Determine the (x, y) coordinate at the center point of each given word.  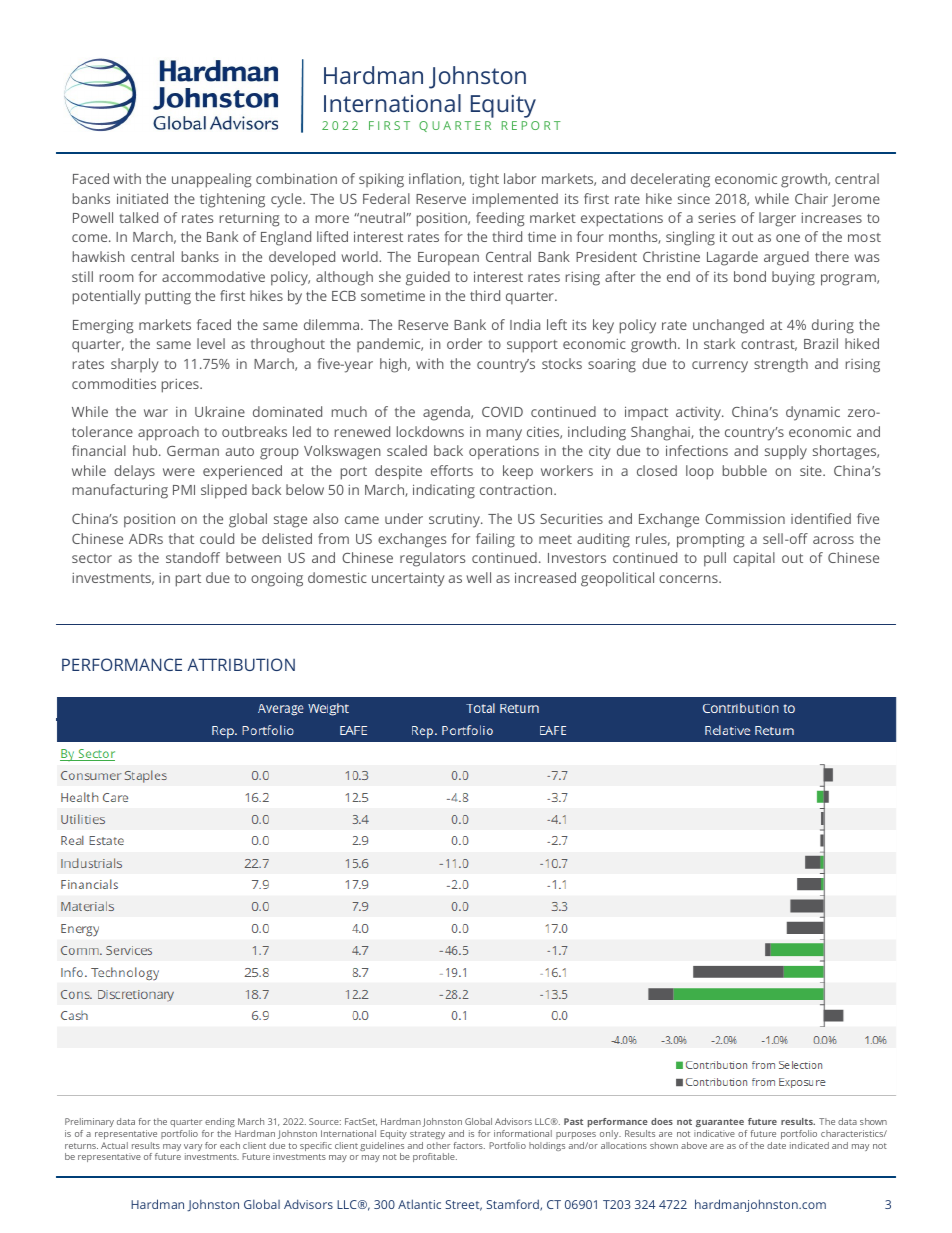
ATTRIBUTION (241, 664)
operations (504, 452)
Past (573, 1121)
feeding (500, 219)
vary (193, 1149)
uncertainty (408, 580)
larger (777, 219)
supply (786, 452)
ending (220, 1122)
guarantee (720, 1123)
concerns (689, 579)
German (193, 451)
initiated (142, 198)
